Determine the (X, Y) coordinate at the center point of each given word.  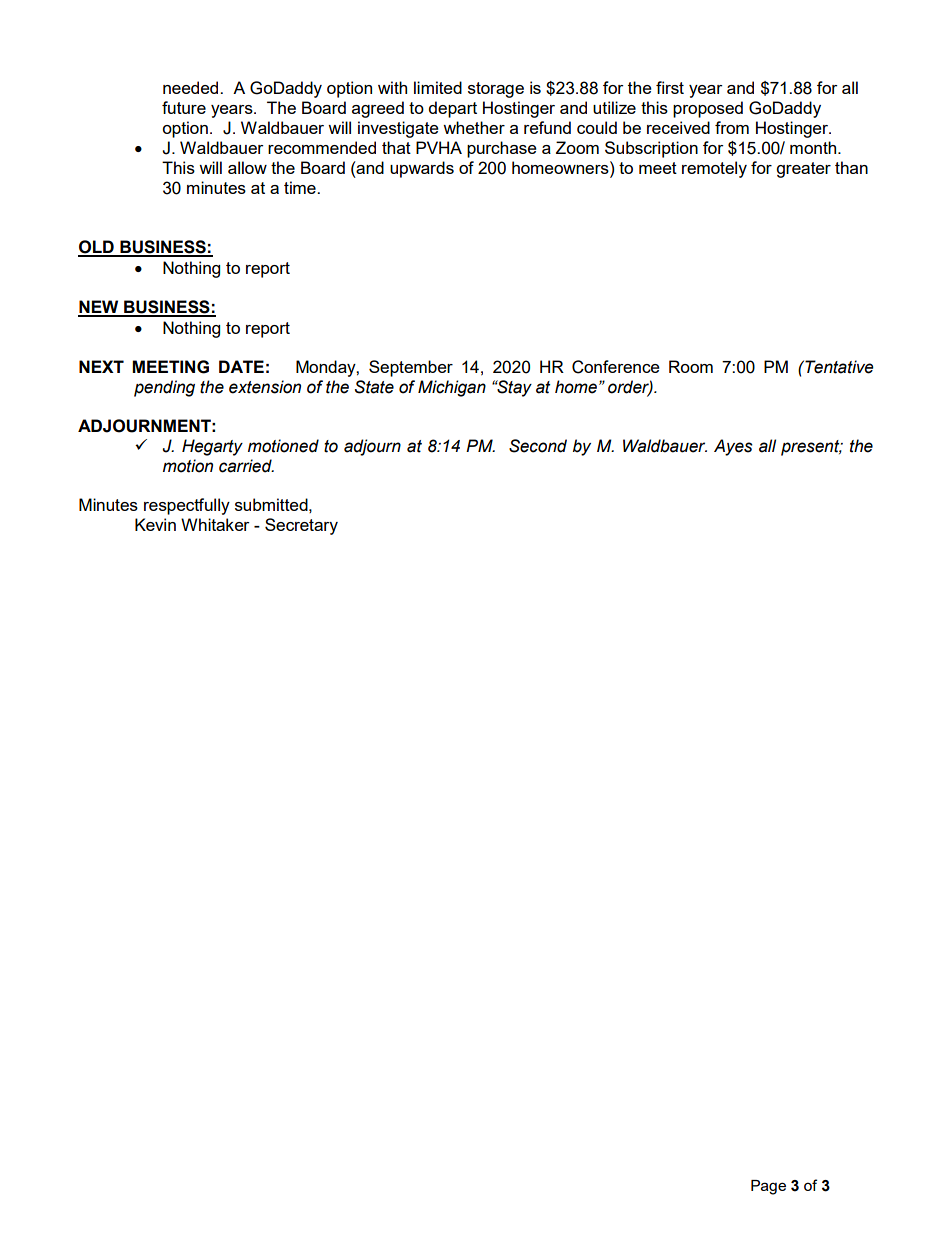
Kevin (155, 524)
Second (538, 446)
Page (768, 1187)
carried (246, 466)
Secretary (301, 526)
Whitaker (215, 524)
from (732, 127)
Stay (513, 388)
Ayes (733, 447)
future (184, 107)
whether (474, 127)
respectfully (187, 506)
